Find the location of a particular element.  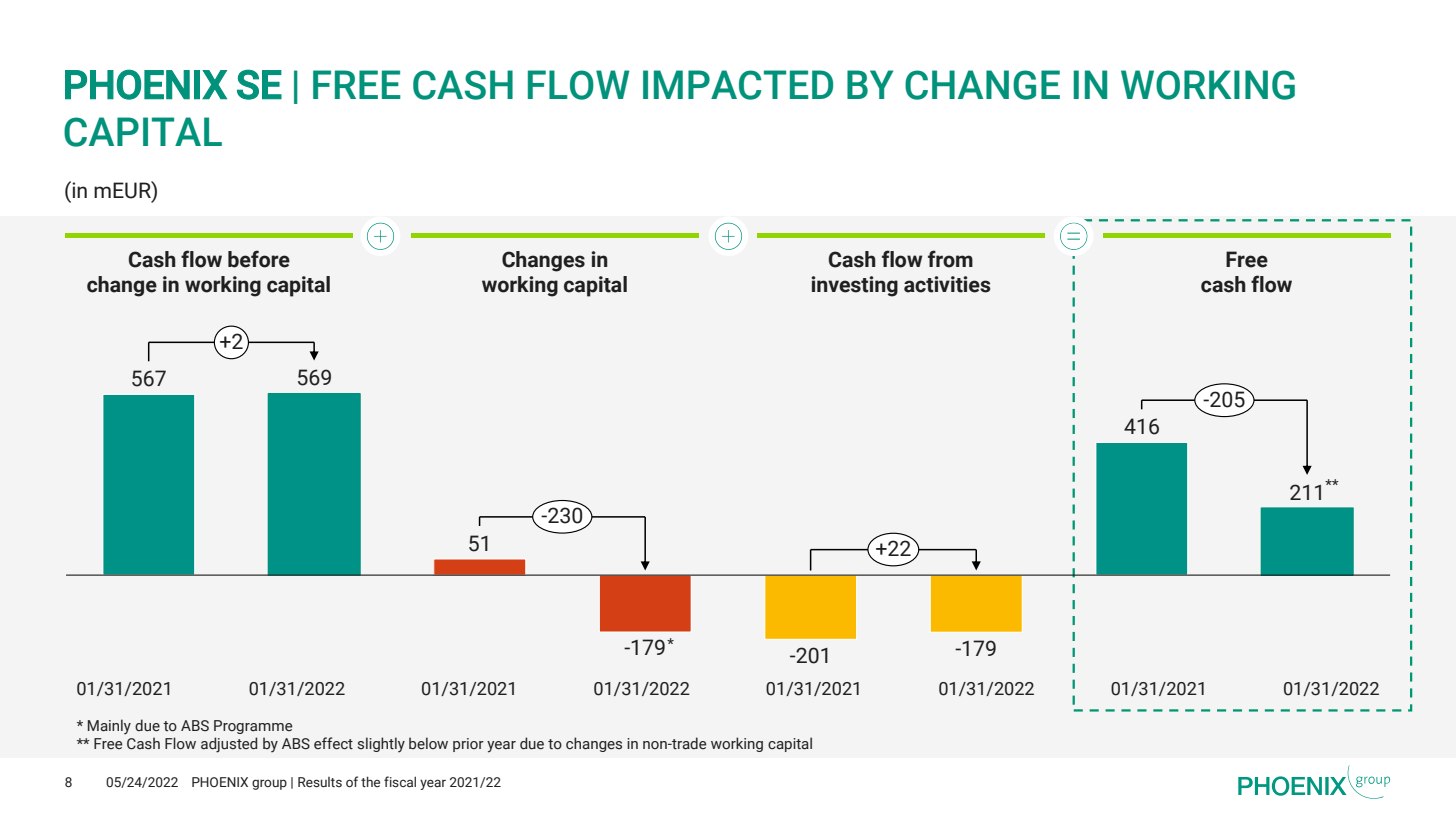

prior is located at coordinates (468, 745).
